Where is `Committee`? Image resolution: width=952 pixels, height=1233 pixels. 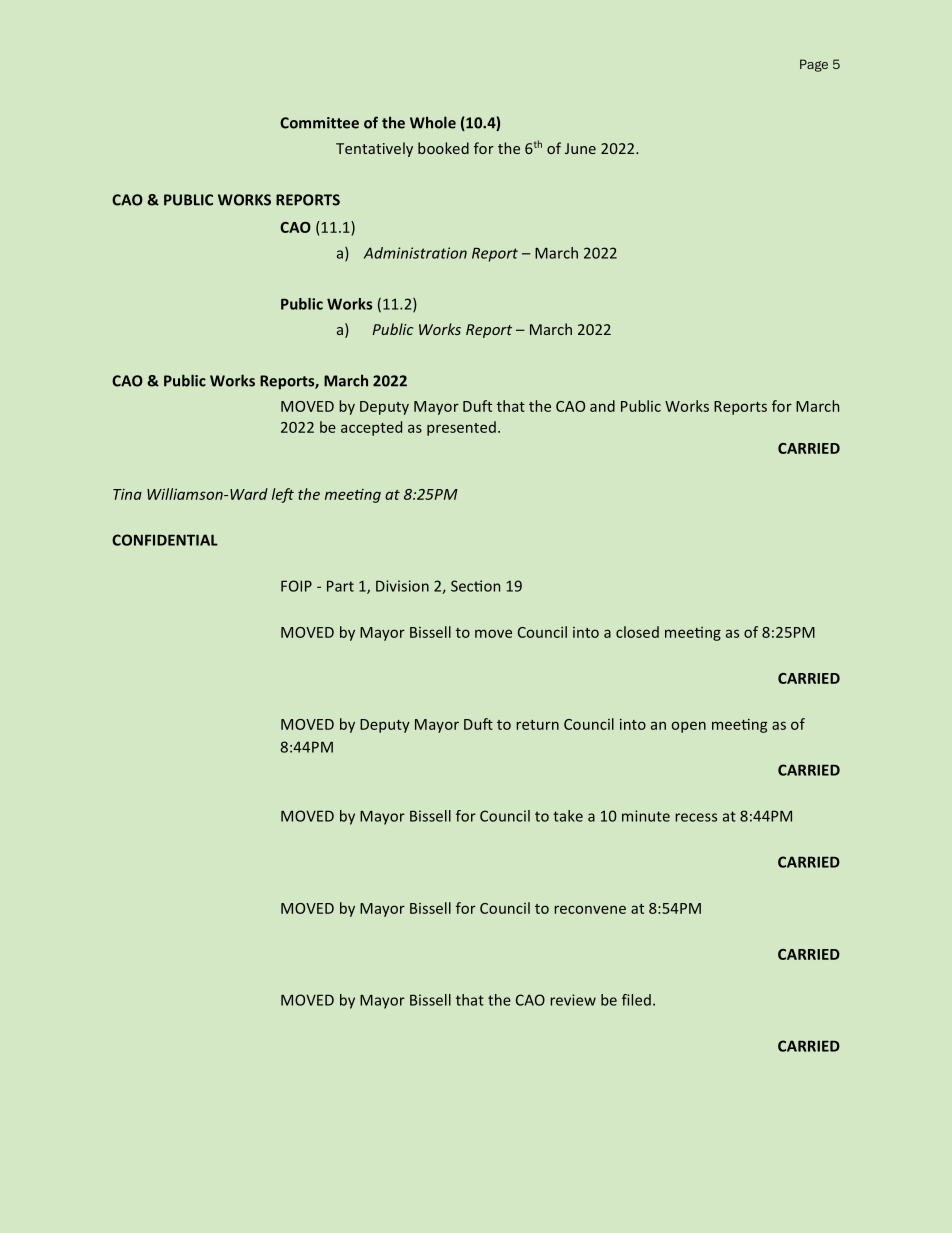
Committee is located at coordinates (319, 123).
